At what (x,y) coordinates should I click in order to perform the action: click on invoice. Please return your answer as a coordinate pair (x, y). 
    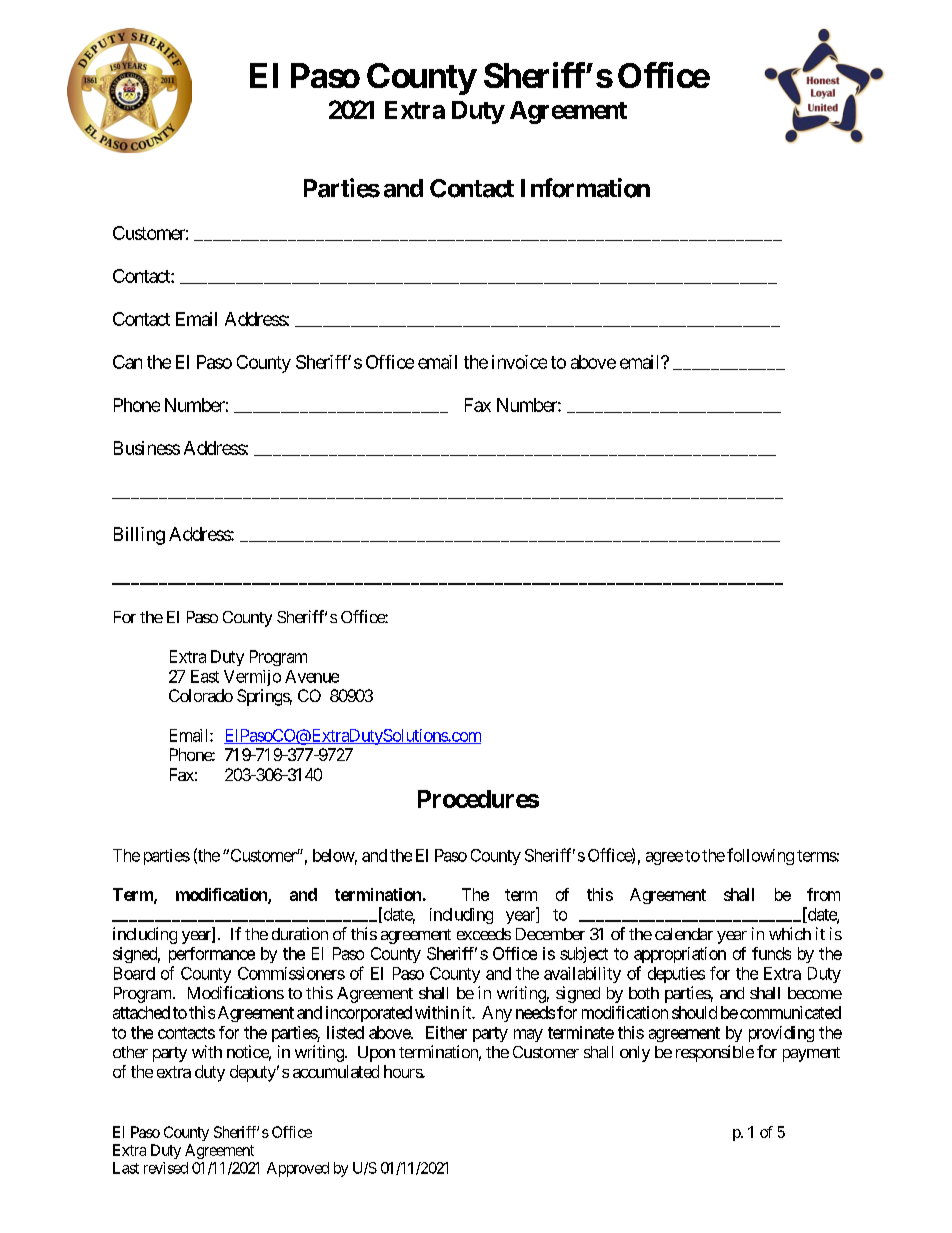
    Looking at the image, I should click on (519, 362).
